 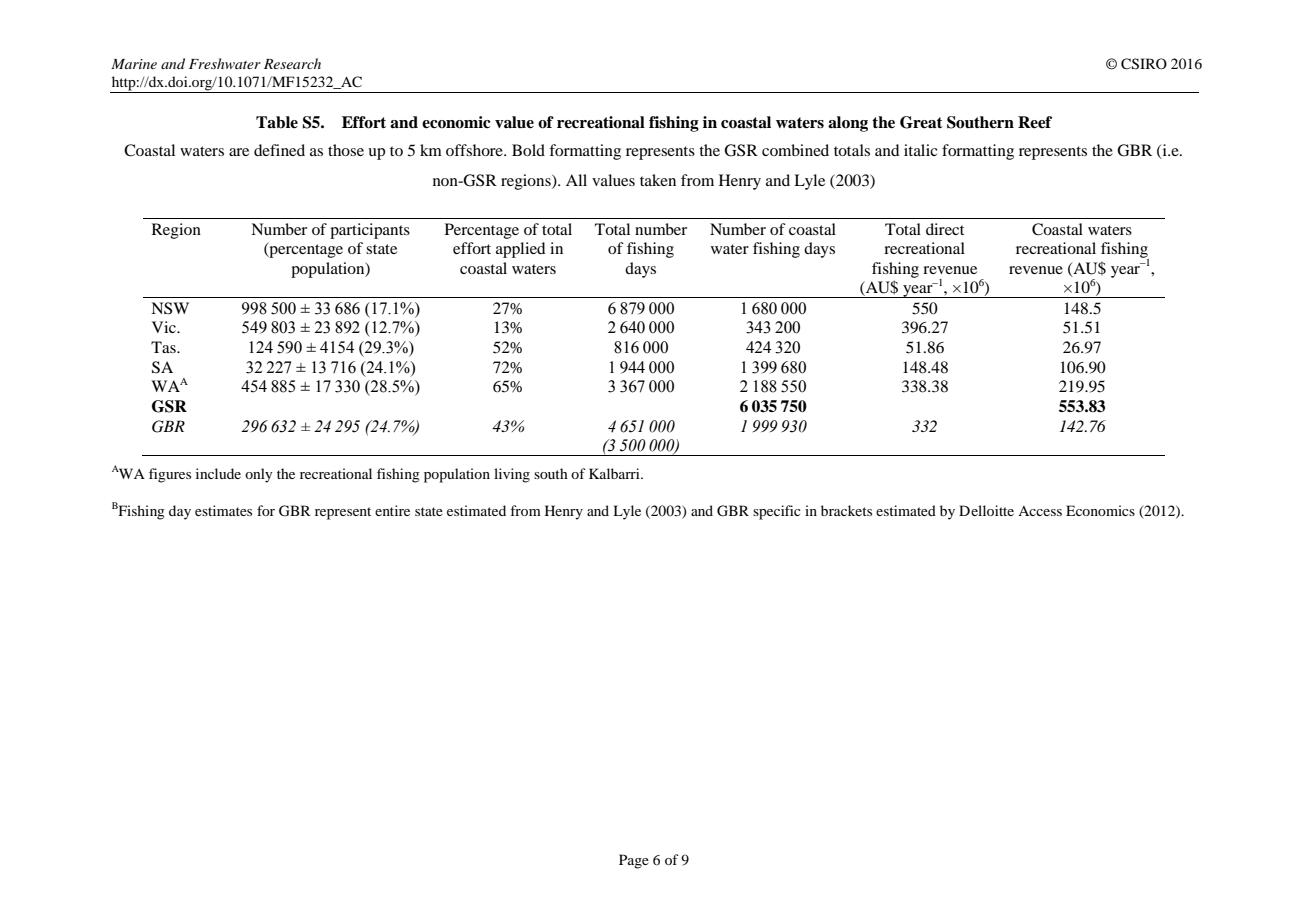 I want to click on living, so click(x=512, y=475).
